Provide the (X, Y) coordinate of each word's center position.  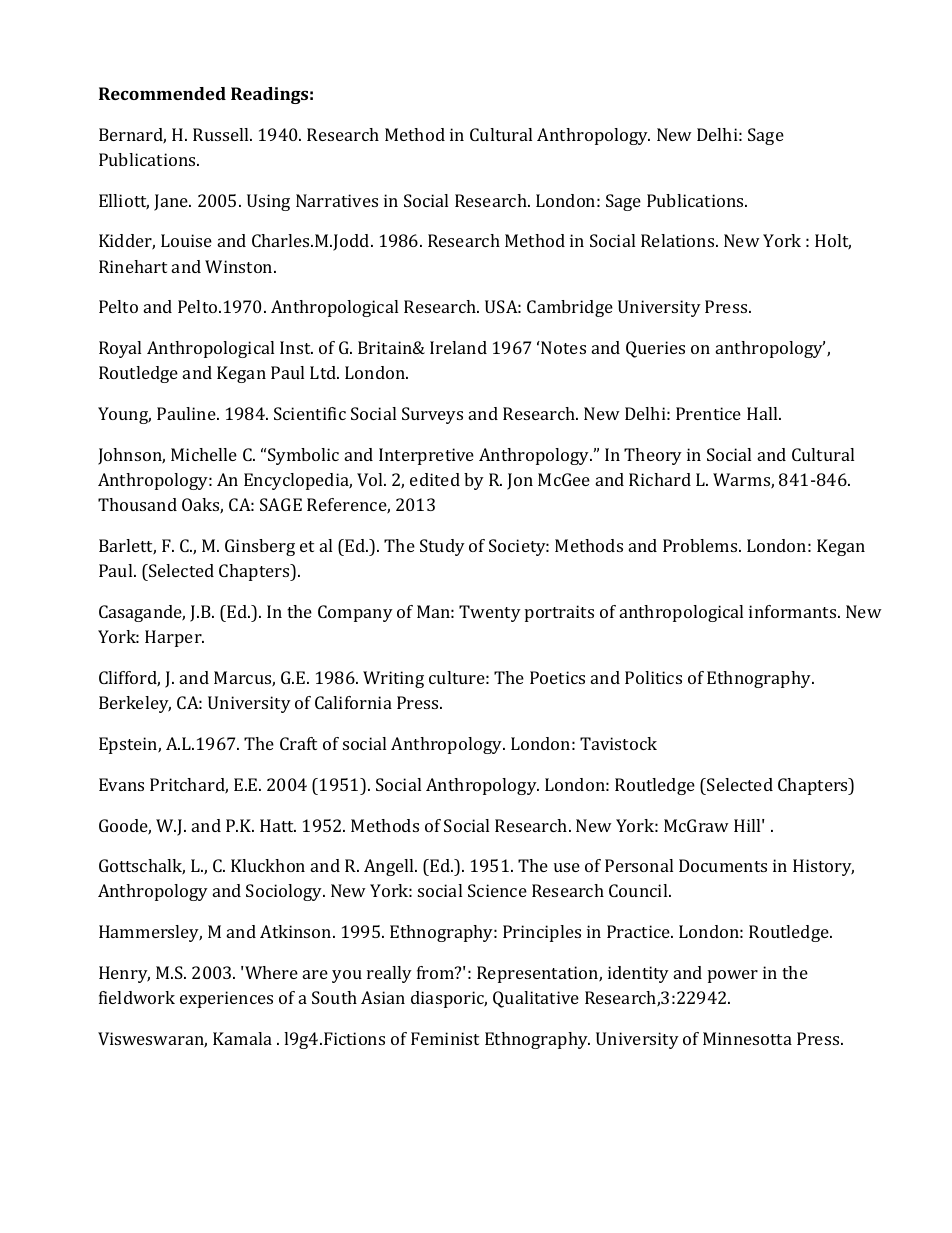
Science (497, 890)
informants (794, 611)
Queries (655, 349)
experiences (226, 999)
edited (435, 479)
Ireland (458, 347)
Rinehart (133, 266)
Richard (660, 479)
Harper (174, 638)
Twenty (490, 613)
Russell (222, 134)
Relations (679, 240)
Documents (723, 865)
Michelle (204, 454)
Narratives (337, 200)
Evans (121, 784)
